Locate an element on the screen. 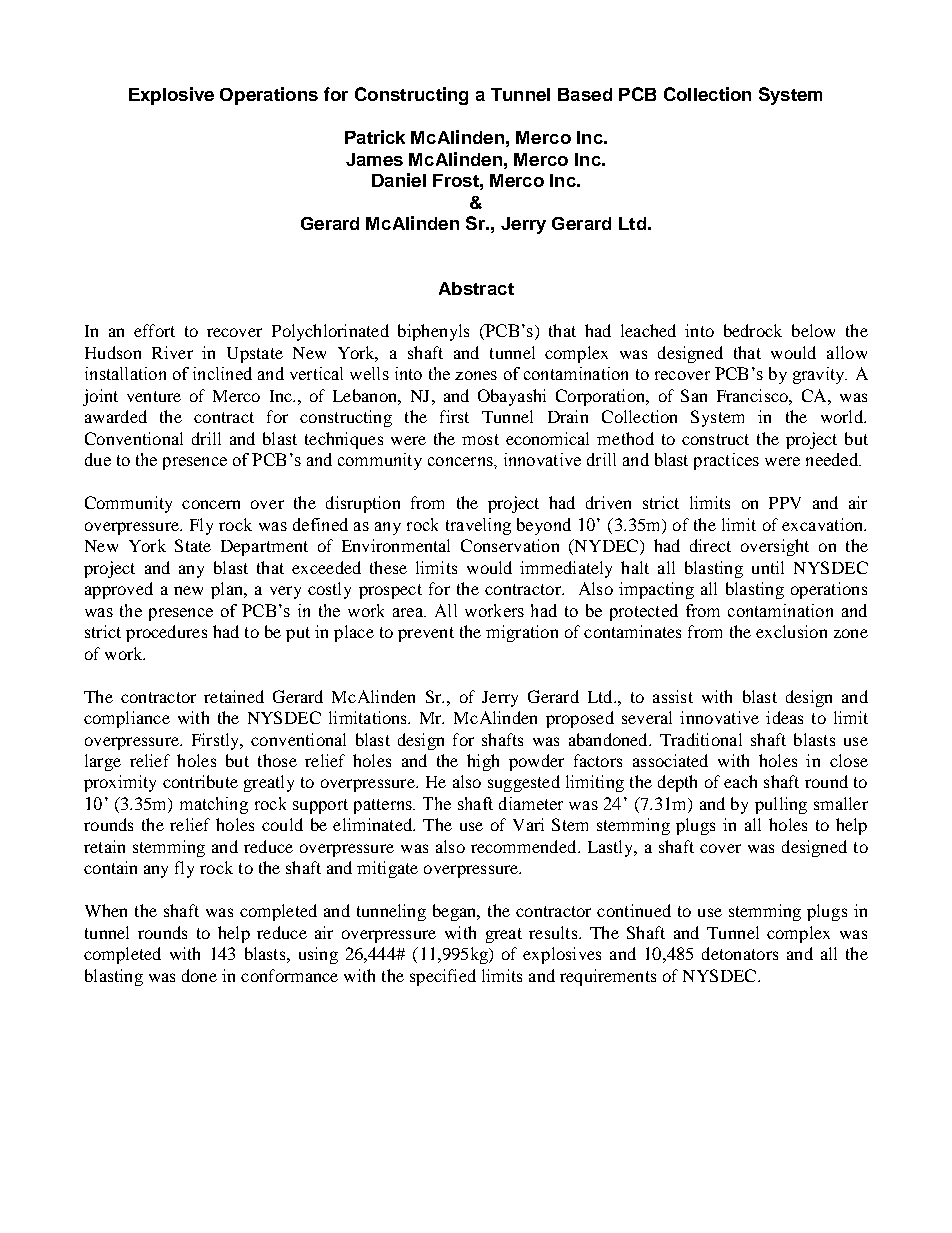 The height and width of the screenshot is (1233, 952). When is located at coordinates (106, 910).
